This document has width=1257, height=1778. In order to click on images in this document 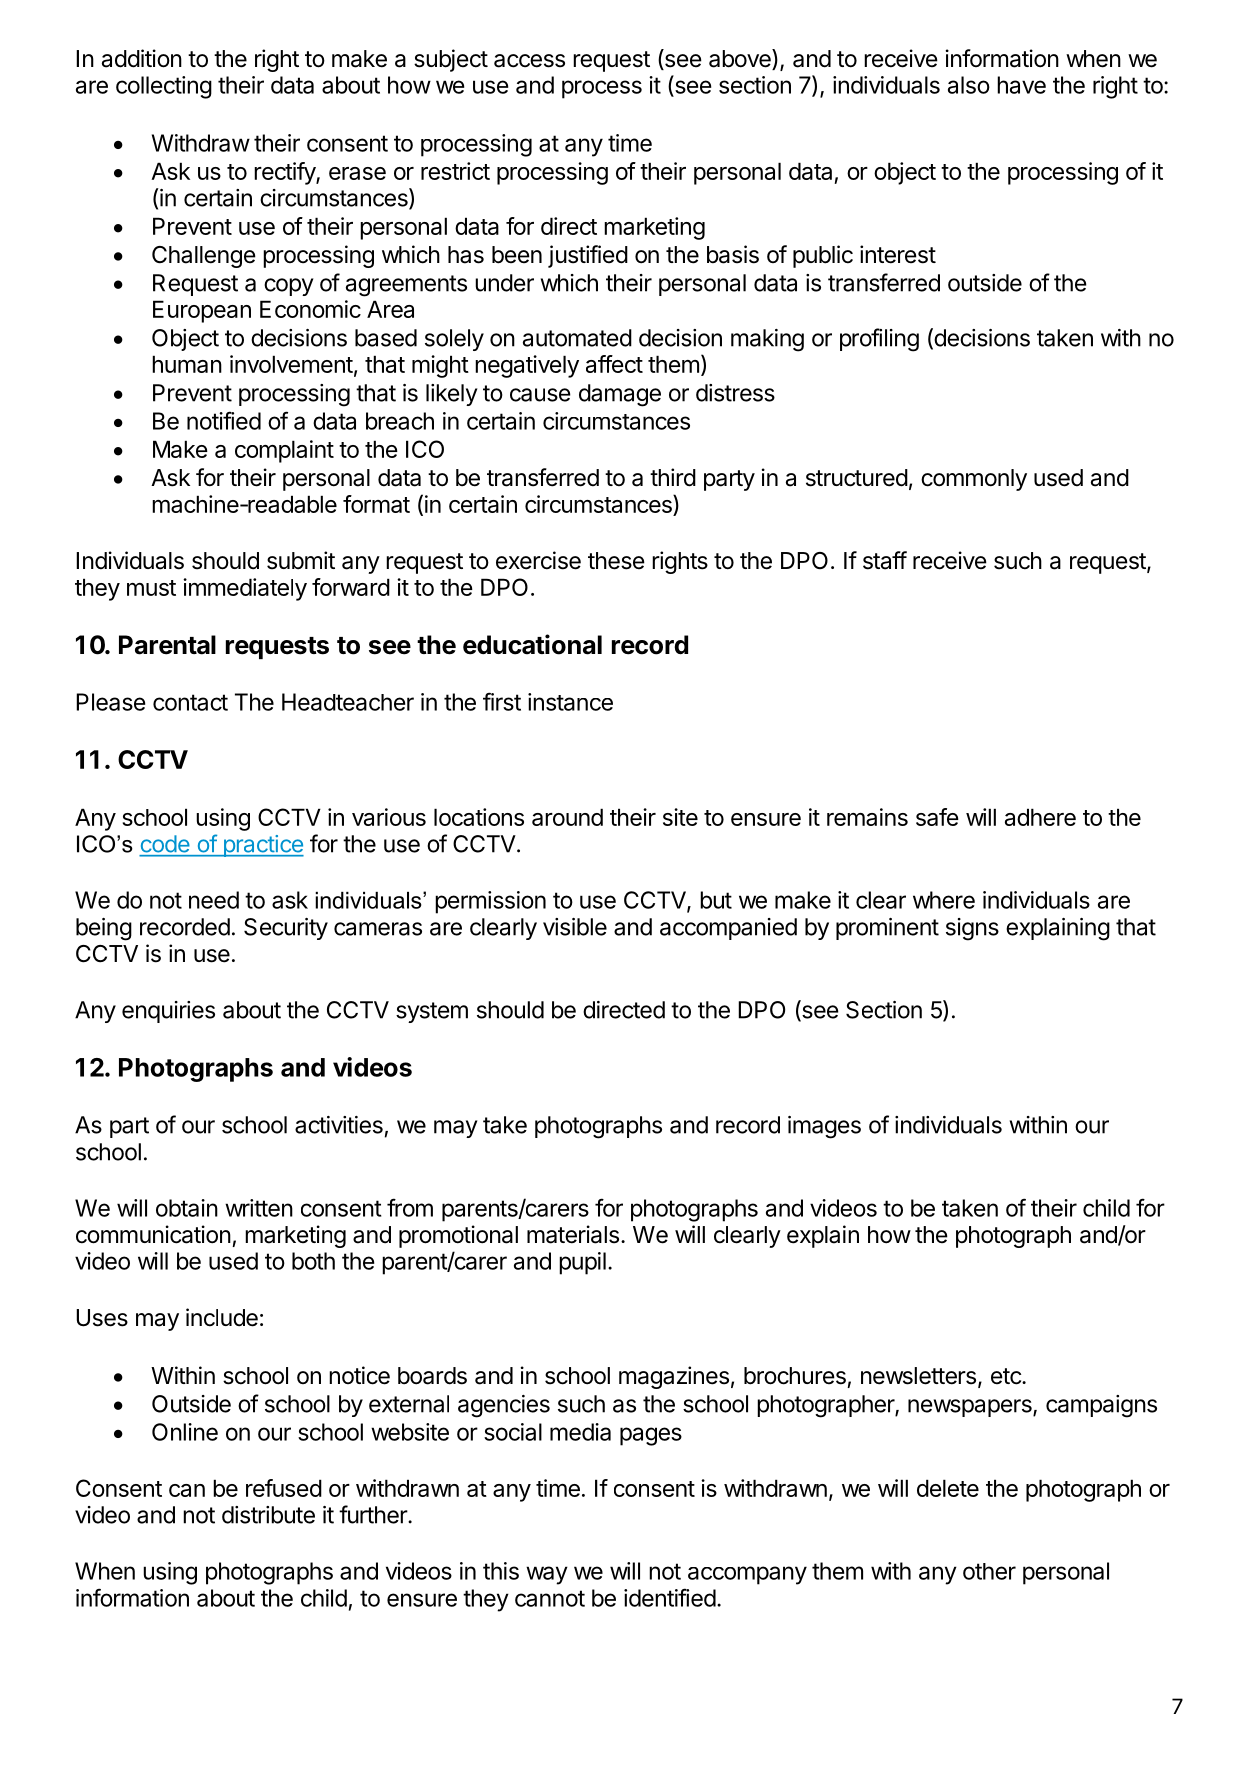, I will do `click(824, 1127)`.
